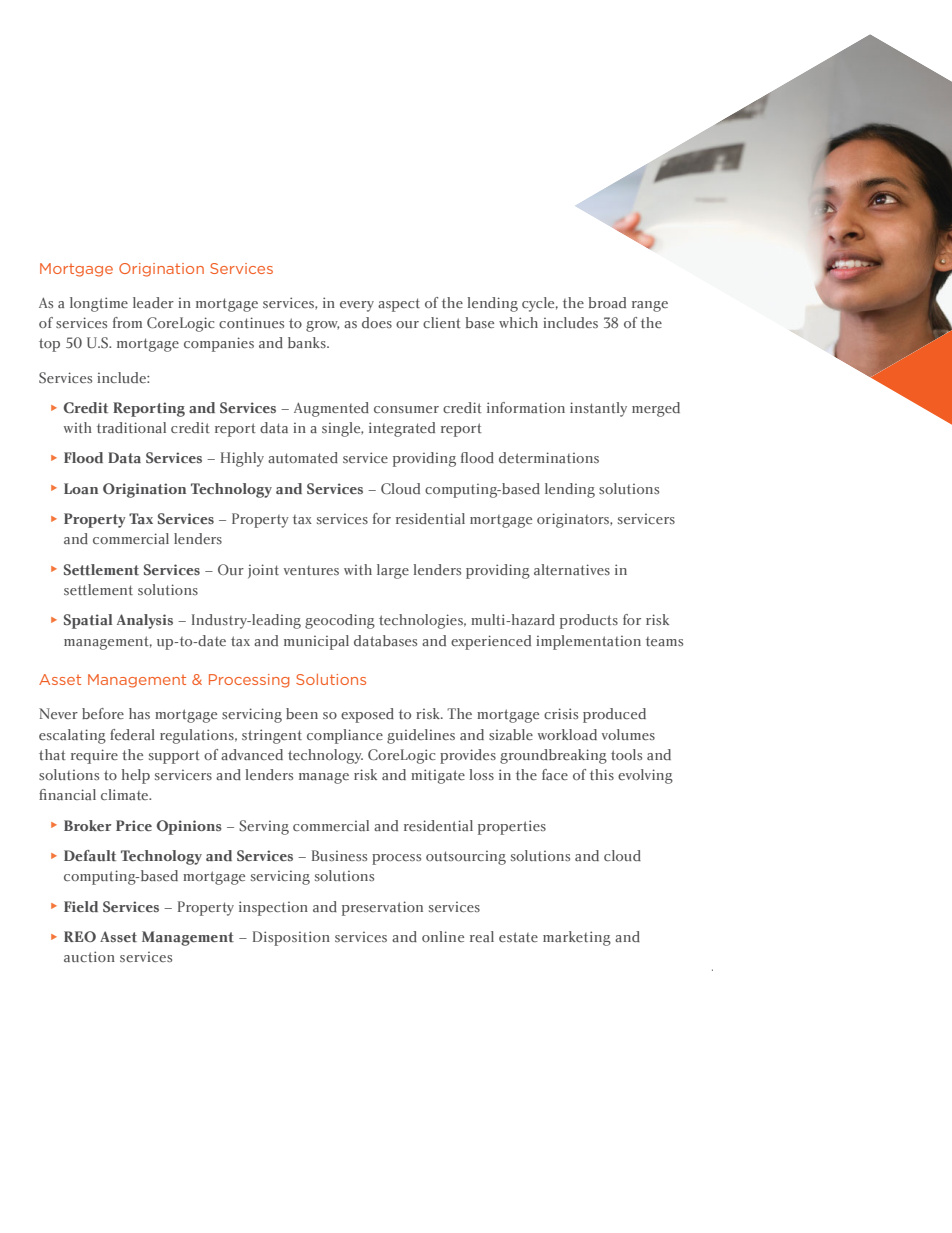 This screenshot has width=952, height=1233. Describe the element at coordinates (607, 302) in the screenshot. I see `broad` at that location.
